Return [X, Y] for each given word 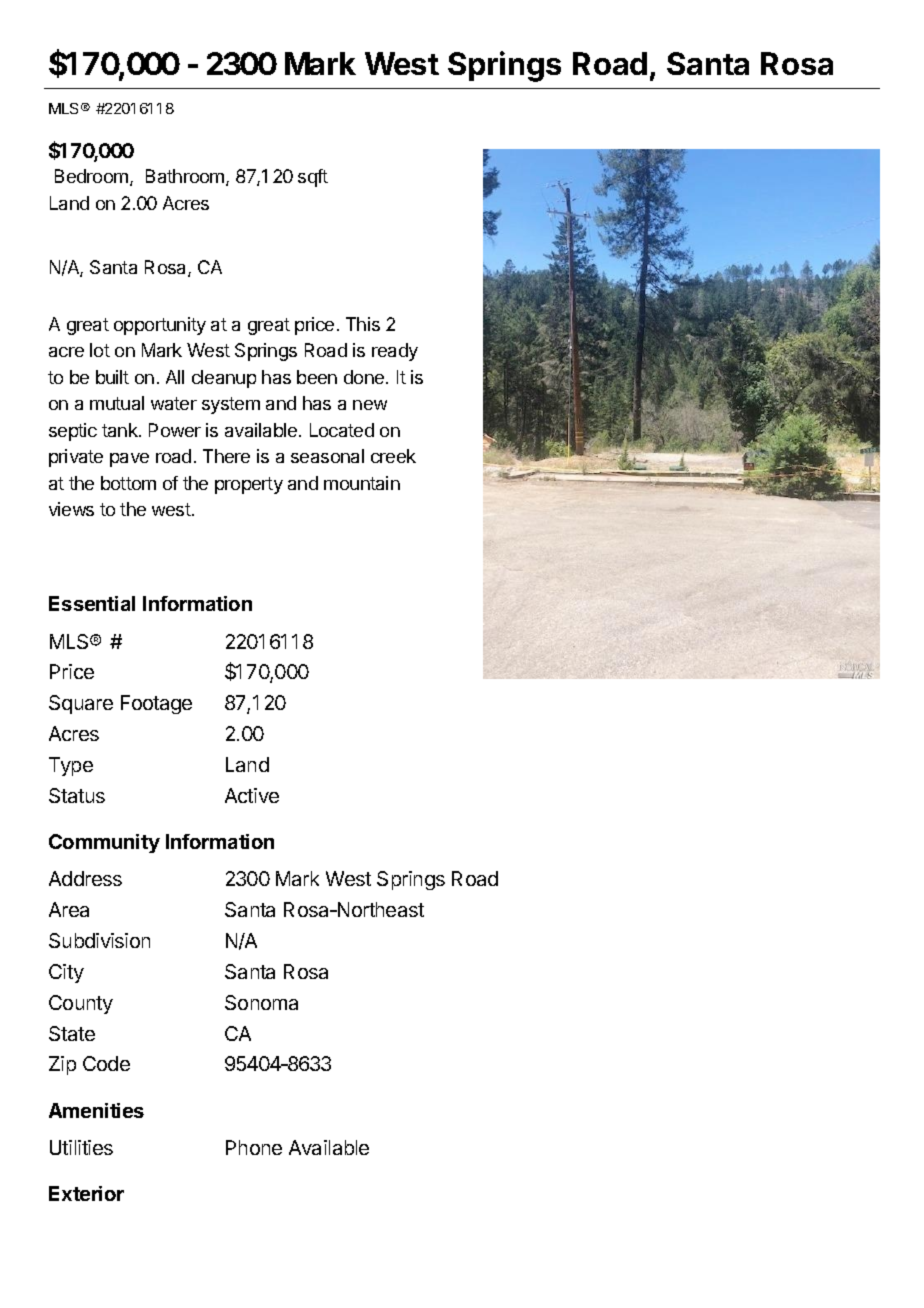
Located [342, 430]
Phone [254, 1147]
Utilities [81, 1147]
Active [252, 795]
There [226, 456]
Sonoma [261, 1002]
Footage [156, 704]
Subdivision [99, 940]
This [363, 324]
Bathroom [186, 177]
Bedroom [91, 176]
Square [81, 704]
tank [121, 430]
